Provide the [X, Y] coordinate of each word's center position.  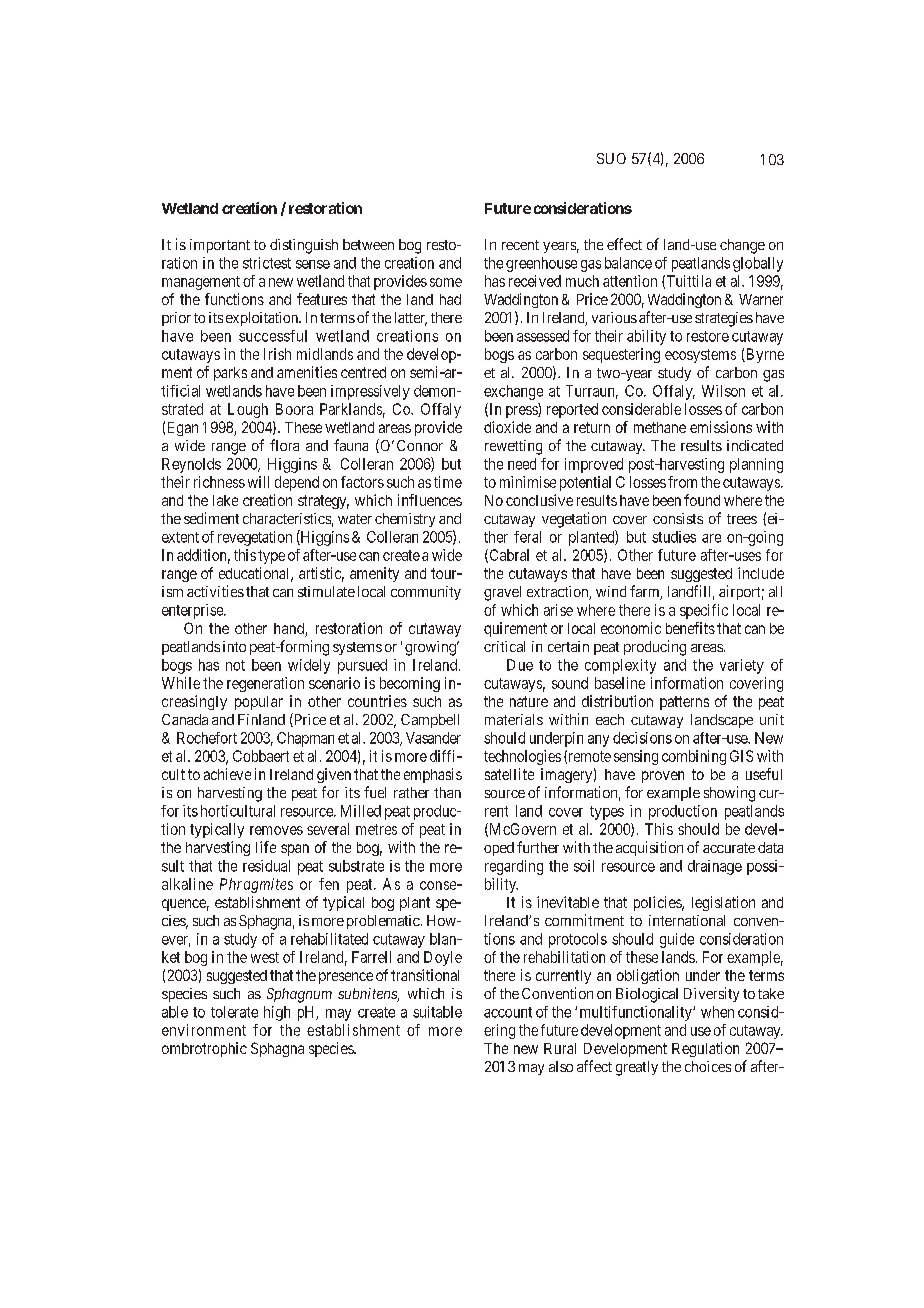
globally [758, 264]
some [446, 282]
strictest [267, 263]
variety [742, 666]
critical [504, 646]
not [235, 665]
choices [708, 1066]
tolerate [234, 1012]
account [508, 1012]
